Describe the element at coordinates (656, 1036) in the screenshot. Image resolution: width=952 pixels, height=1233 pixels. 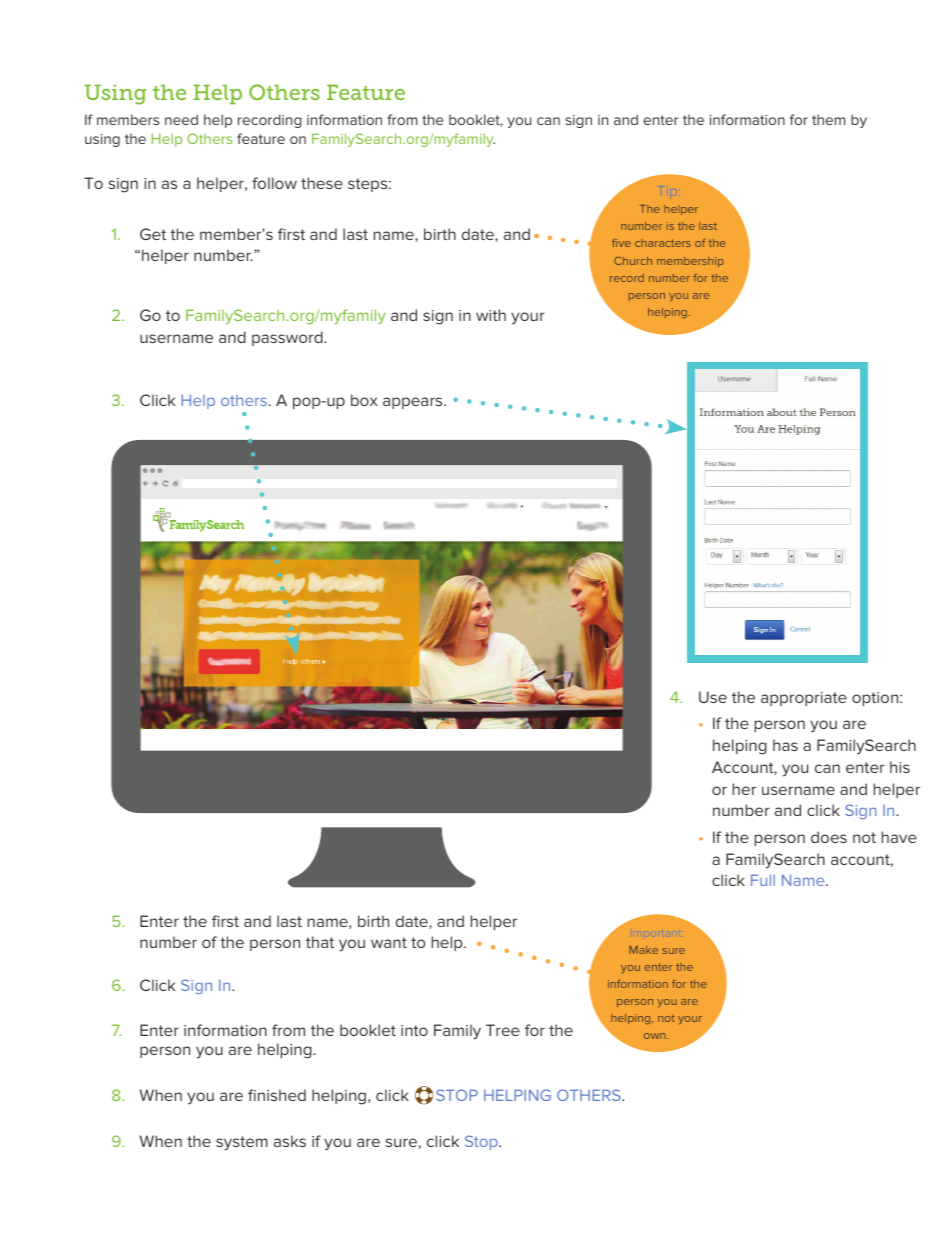
I see `own` at that location.
